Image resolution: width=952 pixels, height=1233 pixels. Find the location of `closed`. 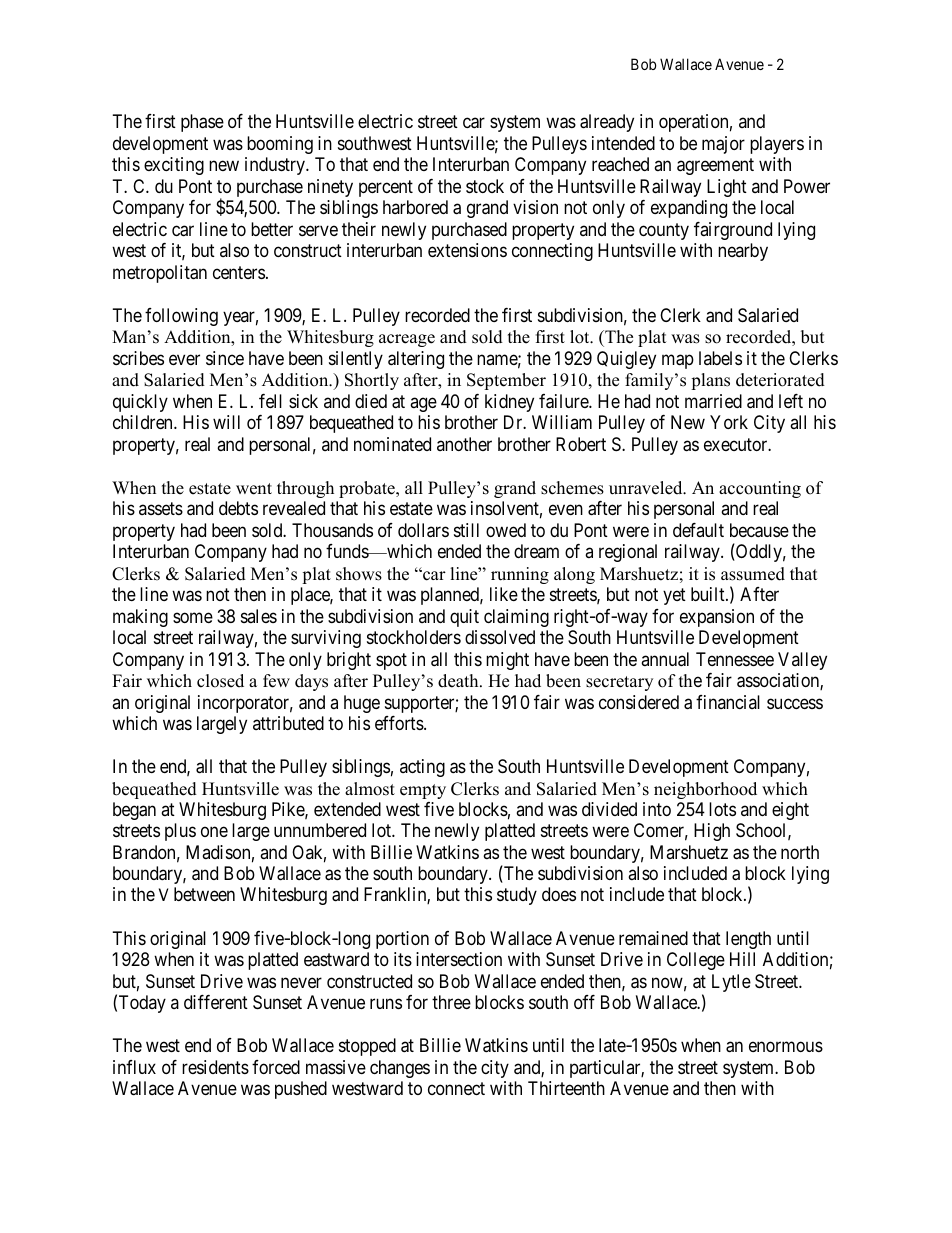

closed is located at coordinates (220, 681).
